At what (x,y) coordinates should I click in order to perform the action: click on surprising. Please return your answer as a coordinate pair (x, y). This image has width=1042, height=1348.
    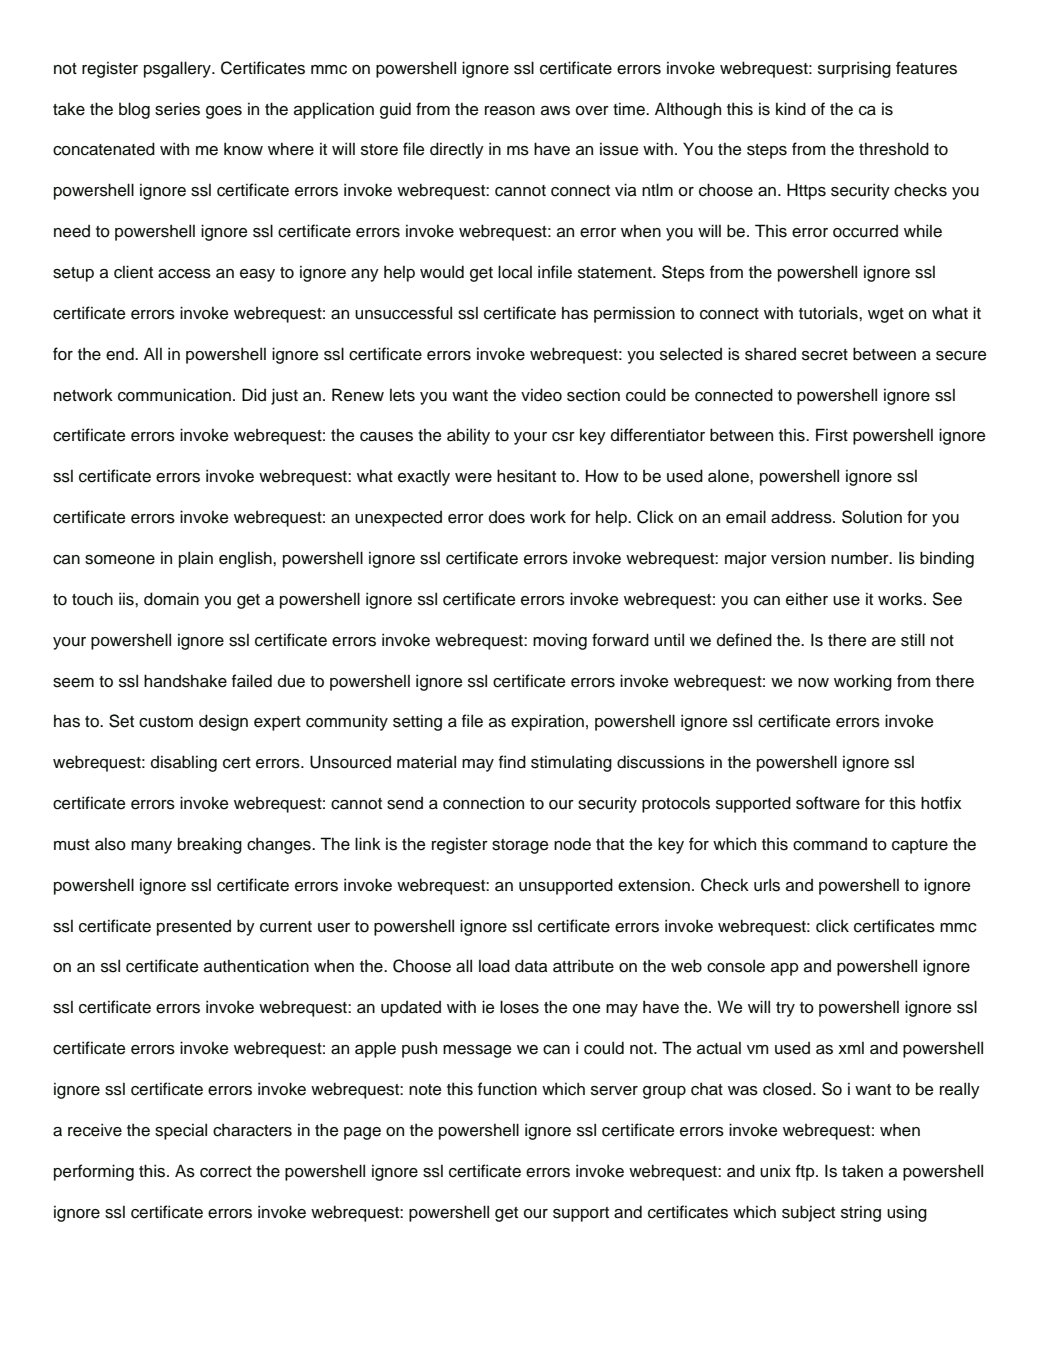
    Looking at the image, I should click on (854, 69).
